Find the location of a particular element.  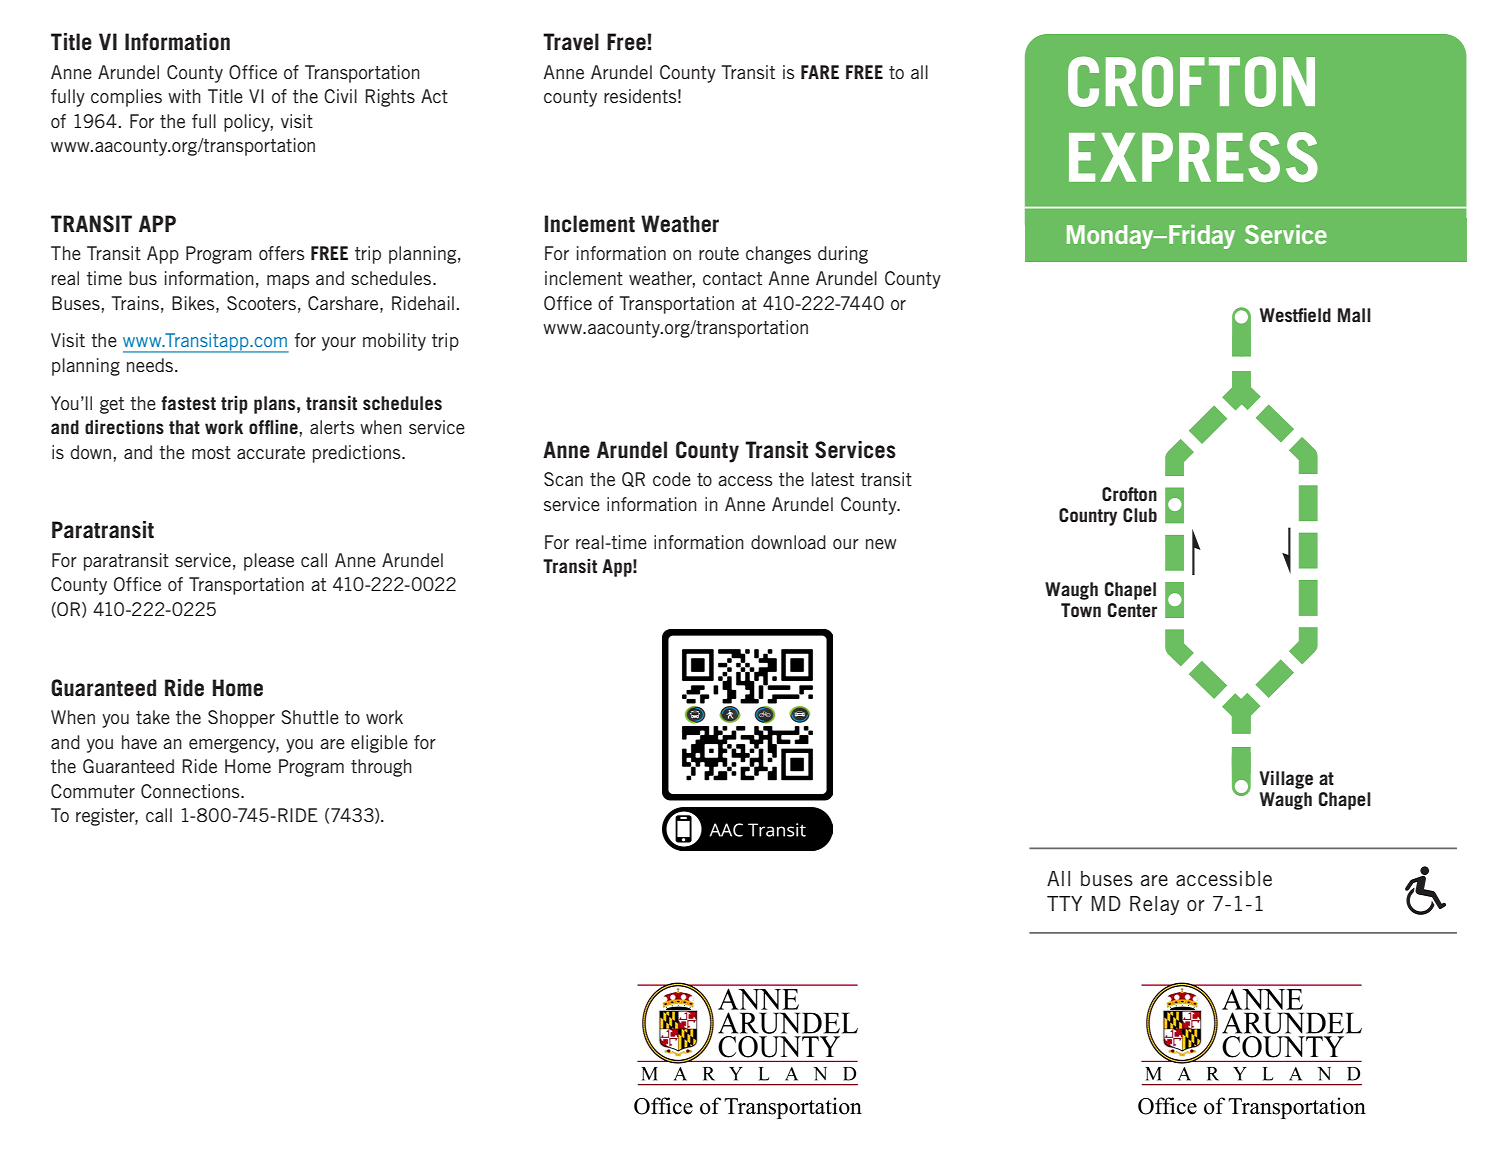

TTY is located at coordinates (1064, 903).
